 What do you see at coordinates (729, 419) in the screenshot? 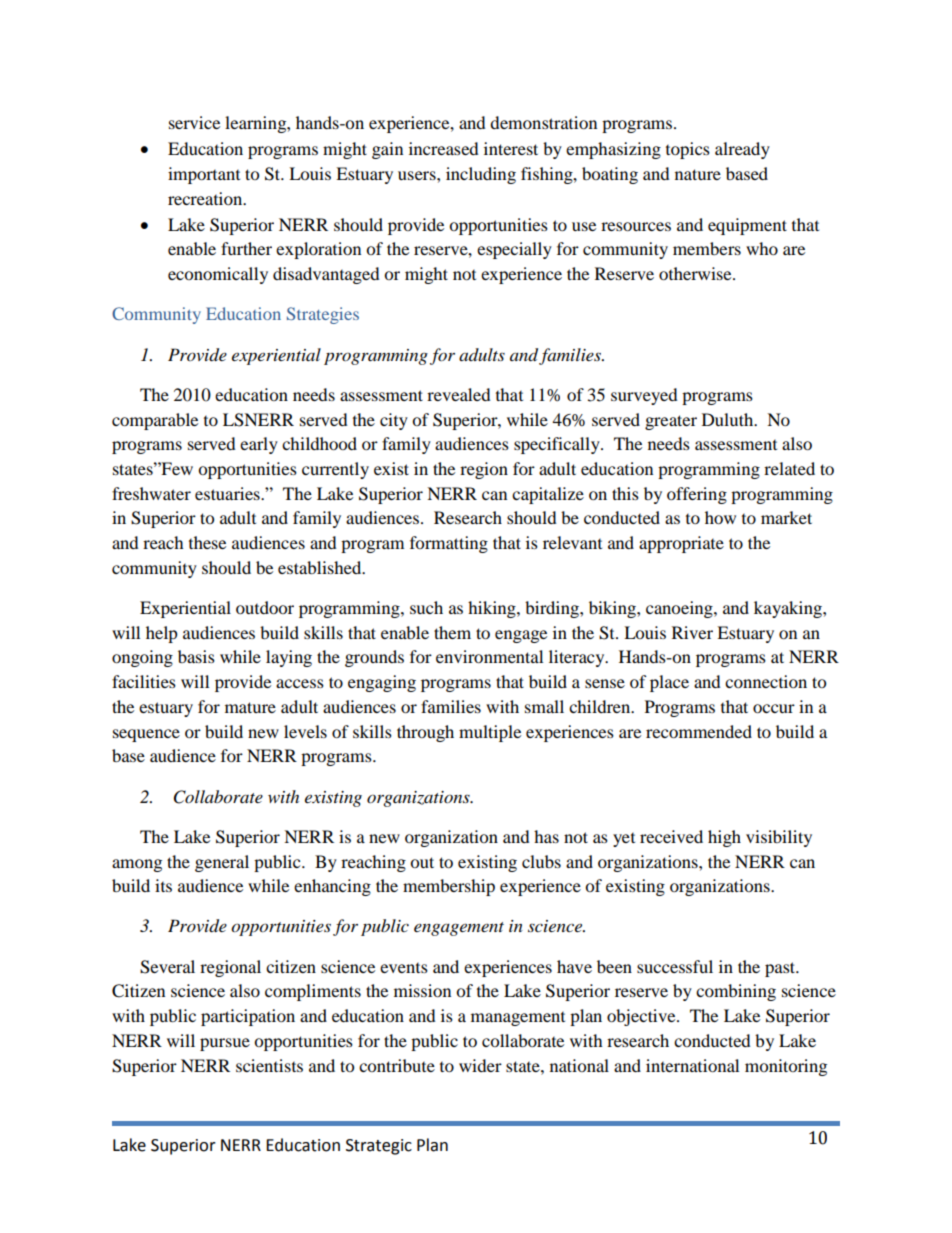
I see `Duluth` at bounding box center [729, 419].
